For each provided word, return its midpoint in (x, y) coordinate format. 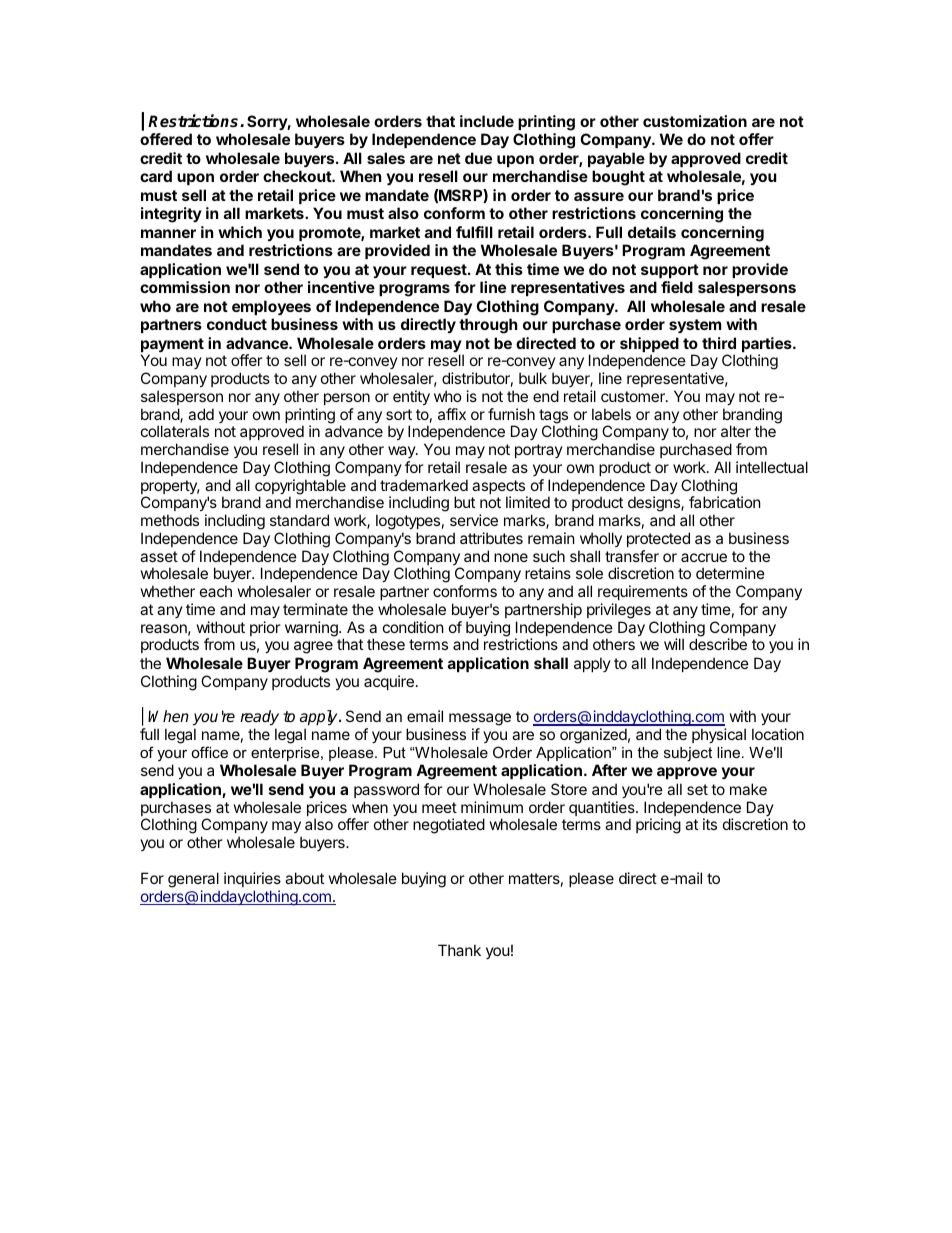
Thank (459, 950)
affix (452, 414)
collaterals (175, 431)
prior (265, 628)
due (478, 158)
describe (718, 644)
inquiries (252, 879)
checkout (298, 176)
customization (695, 121)
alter (736, 431)
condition (413, 627)
